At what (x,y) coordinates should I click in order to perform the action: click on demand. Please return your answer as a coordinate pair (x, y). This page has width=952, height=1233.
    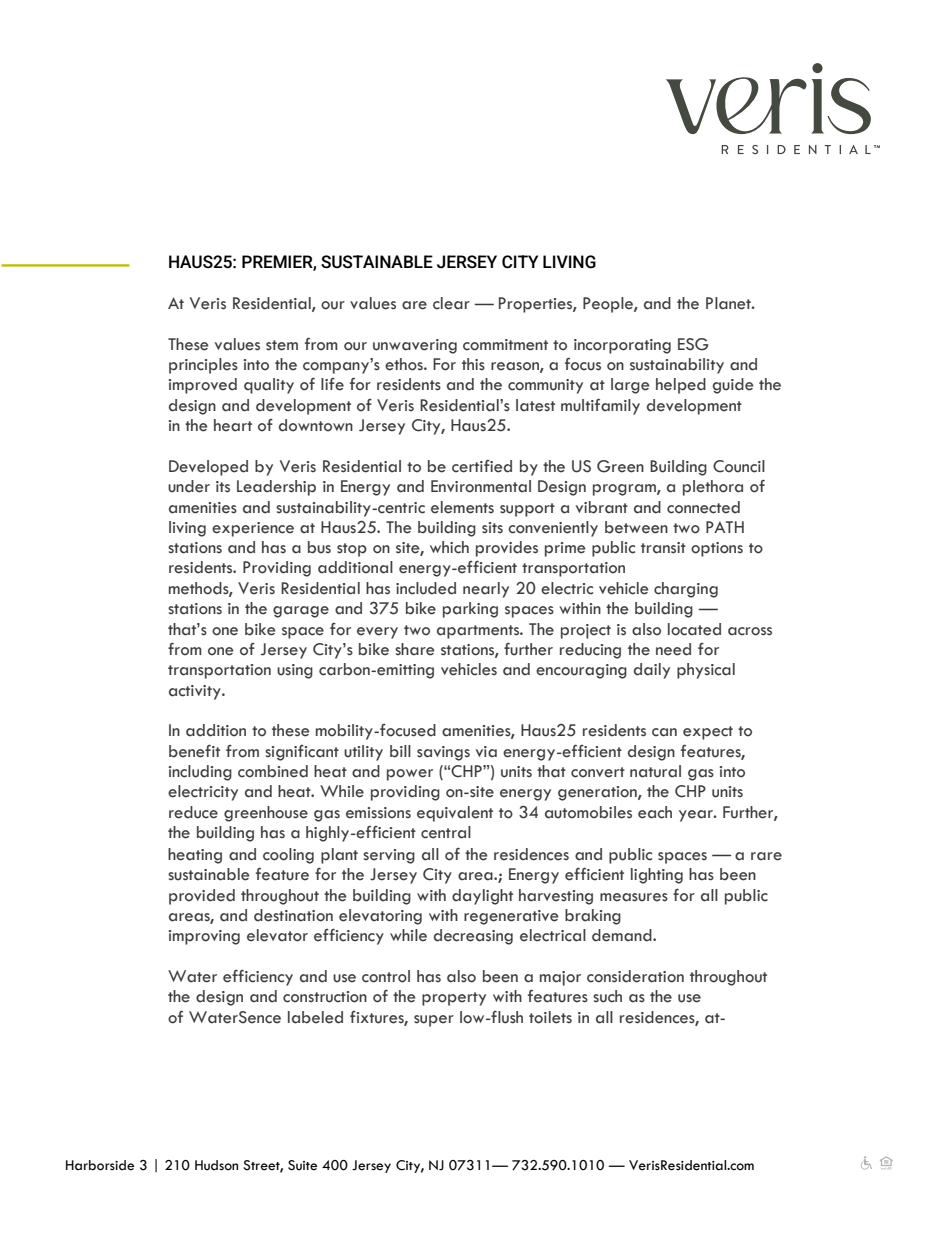
    Looking at the image, I should click on (623, 935).
